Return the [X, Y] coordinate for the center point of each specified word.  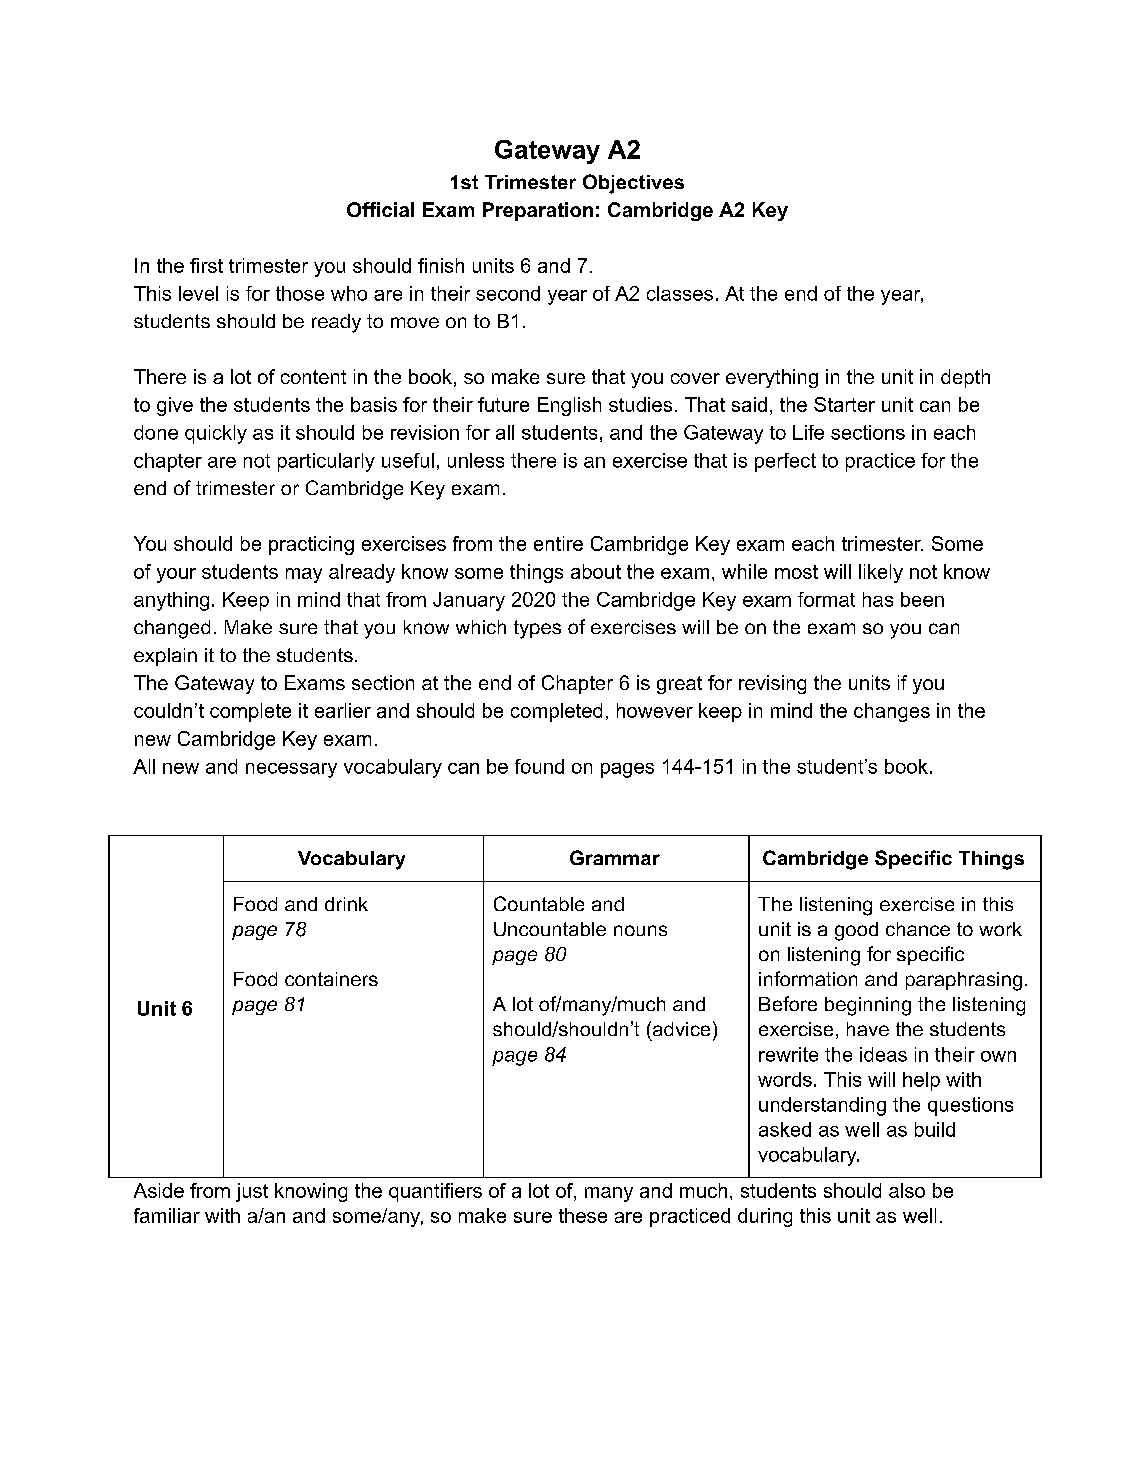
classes [680, 293]
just [252, 1192]
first [206, 265]
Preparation [538, 211]
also [907, 1190]
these [583, 1215]
